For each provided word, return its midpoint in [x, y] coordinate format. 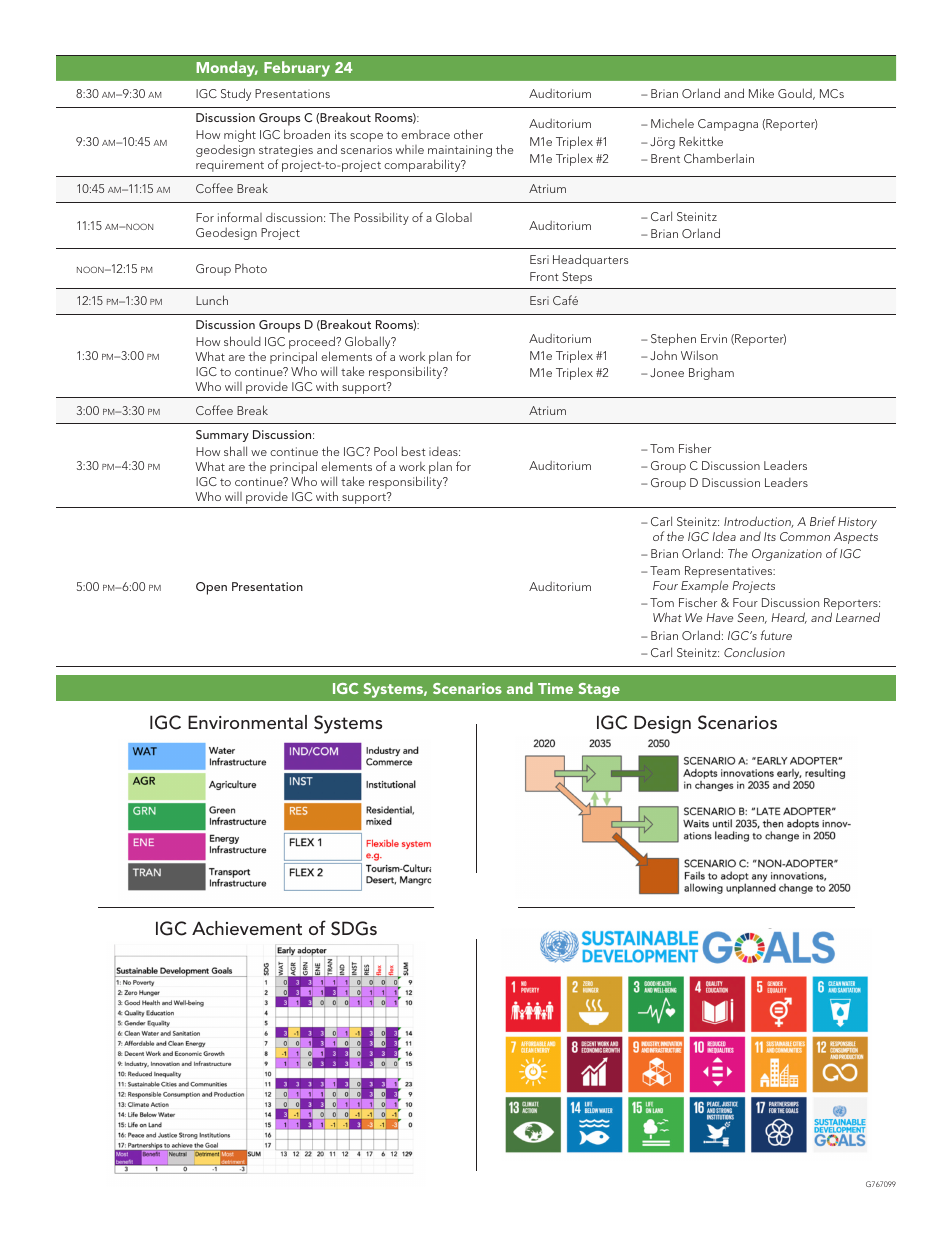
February [297, 69]
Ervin [714, 338]
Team [665, 570]
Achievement [247, 928]
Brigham [711, 373]
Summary [222, 436]
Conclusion [754, 652]
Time [555, 688]
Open [211, 588]
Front [544, 276]
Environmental [247, 722]
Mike [761, 93]
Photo [251, 268]
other [468, 134]
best [414, 451]
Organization [787, 555]
